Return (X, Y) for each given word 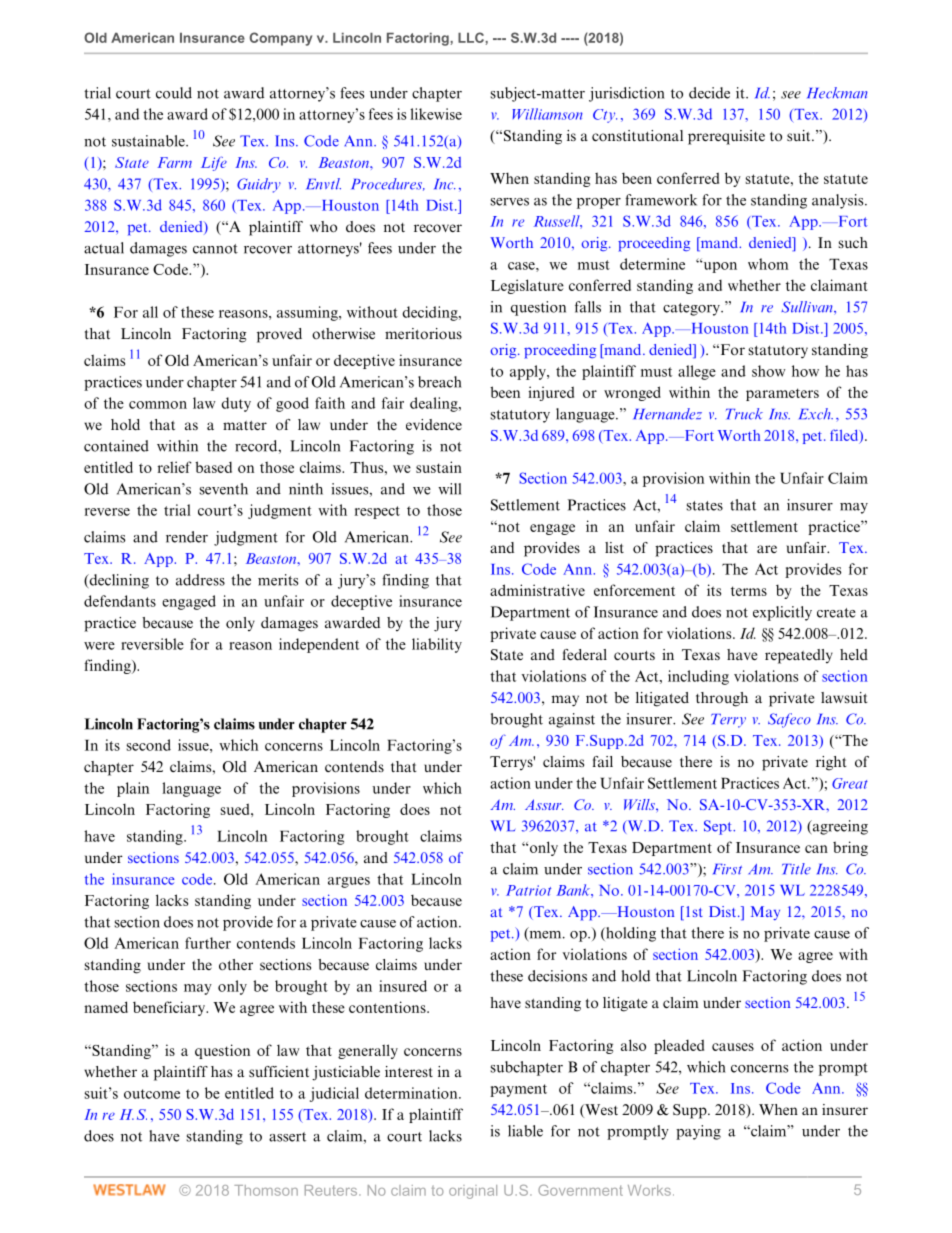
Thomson (266, 1190)
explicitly (782, 613)
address (200, 580)
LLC (472, 37)
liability (437, 645)
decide (709, 93)
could (174, 93)
